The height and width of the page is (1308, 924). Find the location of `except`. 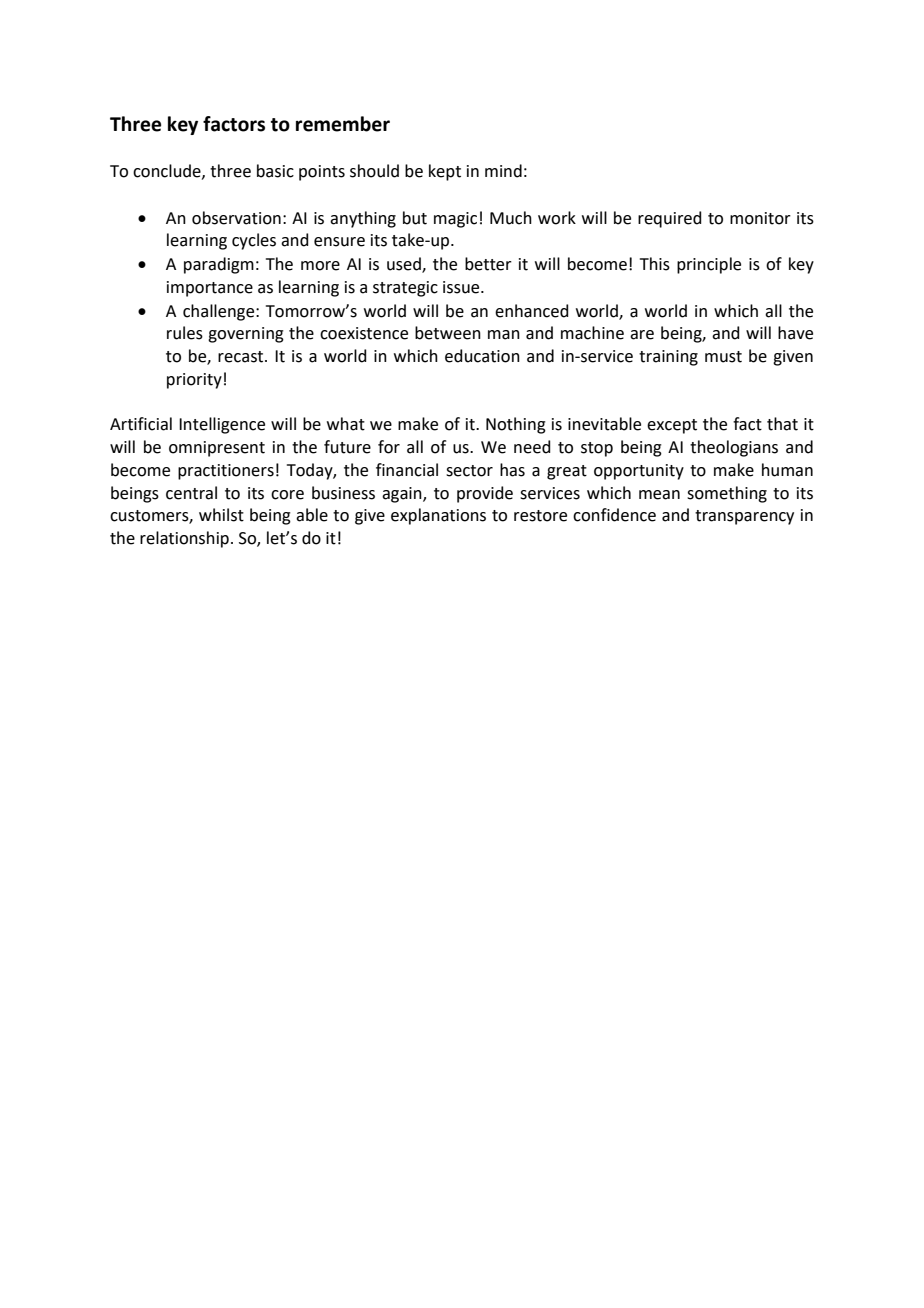

except is located at coordinates (672, 426).
